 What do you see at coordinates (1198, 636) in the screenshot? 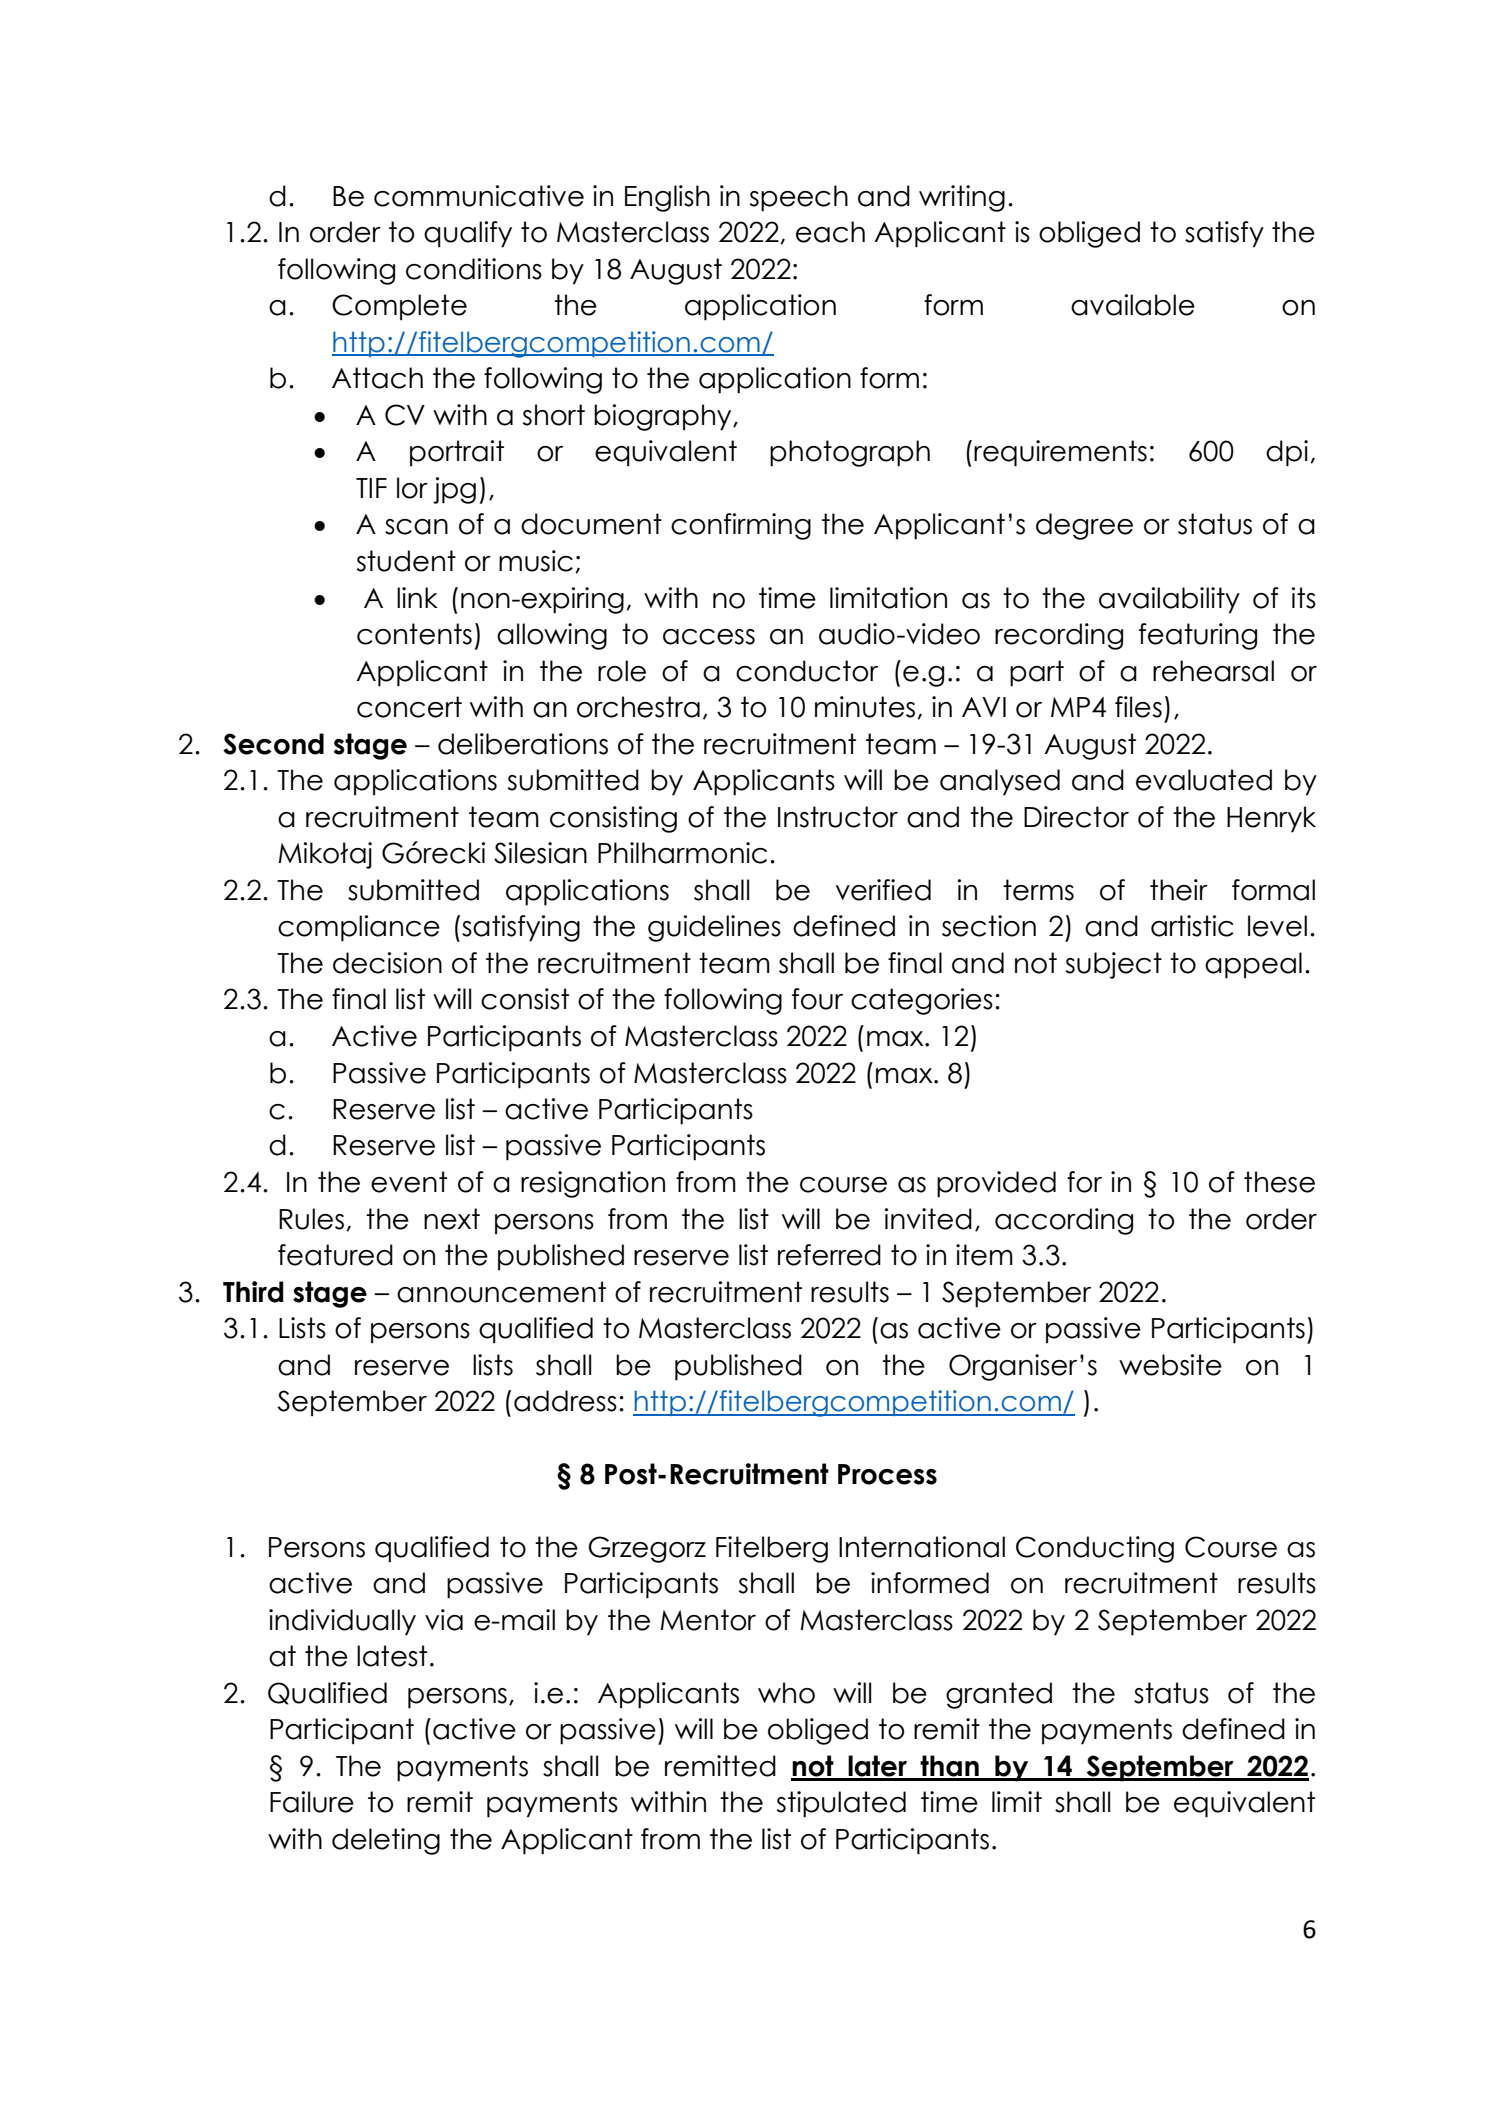
I see `featuring` at bounding box center [1198, 636].
